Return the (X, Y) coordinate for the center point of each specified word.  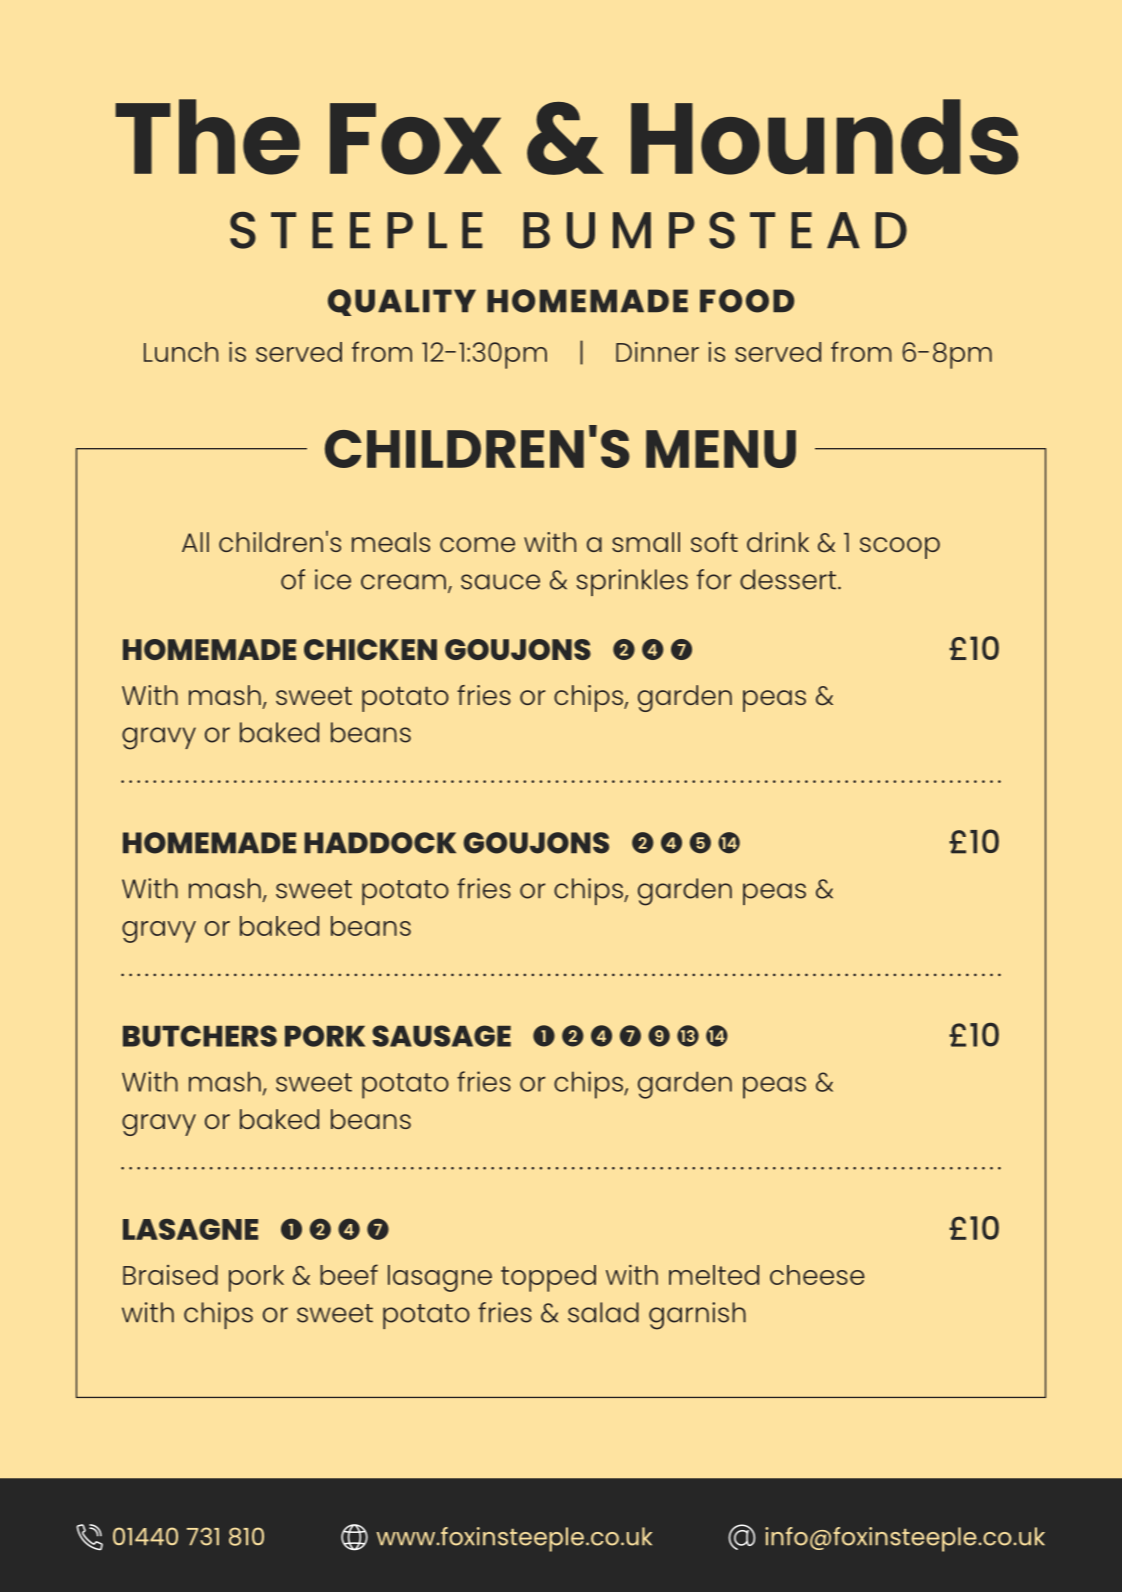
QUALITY (402, 302)
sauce (500, 582)
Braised (170, 1275)
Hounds (824, 137)
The (207, 137)
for (714, 579)
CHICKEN (370, 649)
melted (714, 1275)
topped (548, 1278)
